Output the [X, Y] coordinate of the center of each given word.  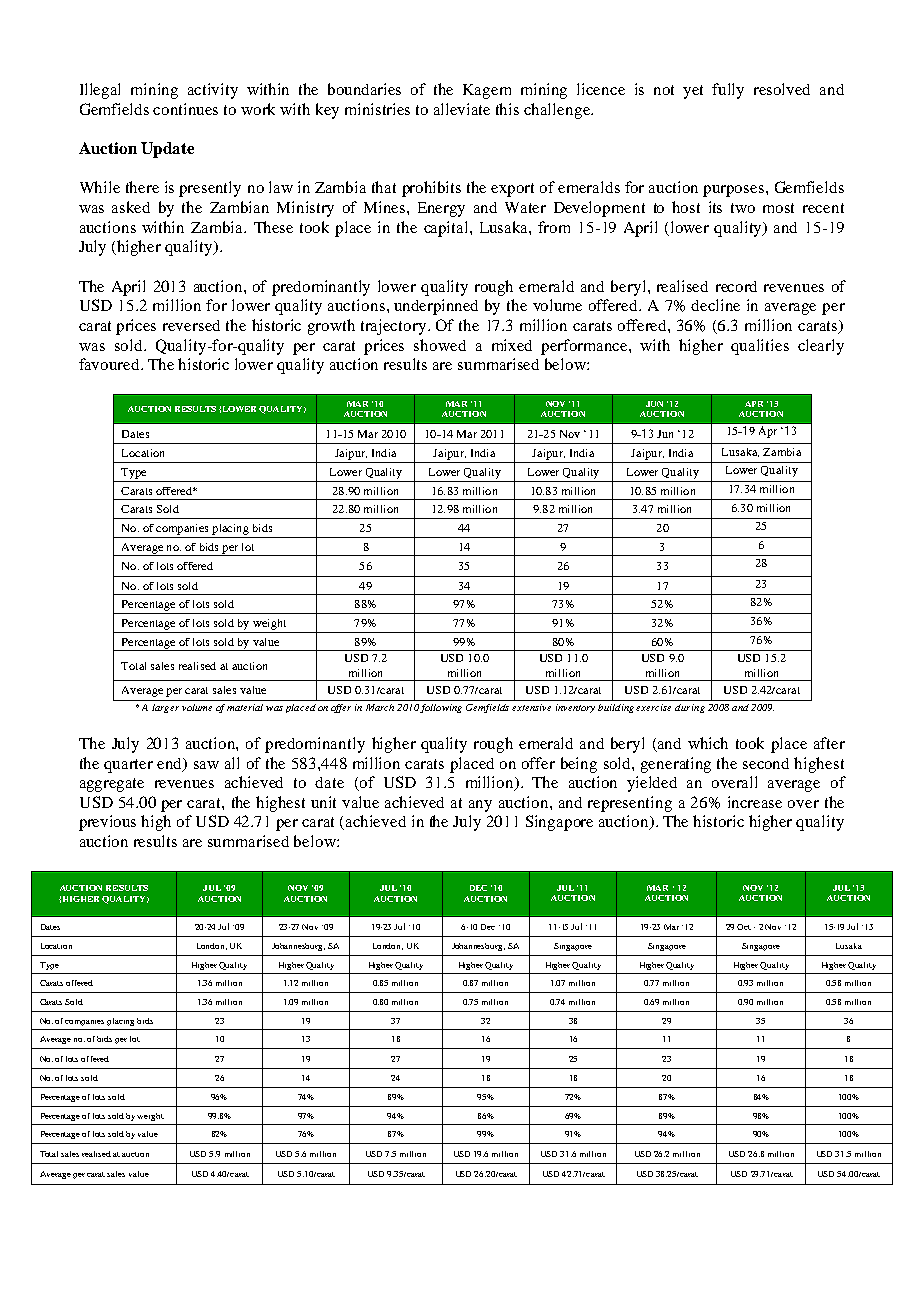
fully [728, 91]
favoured [110, 364]
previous [107, 823]
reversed [191, 325]
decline [715, 305]
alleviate [462, 109]
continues [185, 109]
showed [440, 345]
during [690, 708]
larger [165, 708]
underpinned [436, 307]
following [441, 708]
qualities [760, 347]
